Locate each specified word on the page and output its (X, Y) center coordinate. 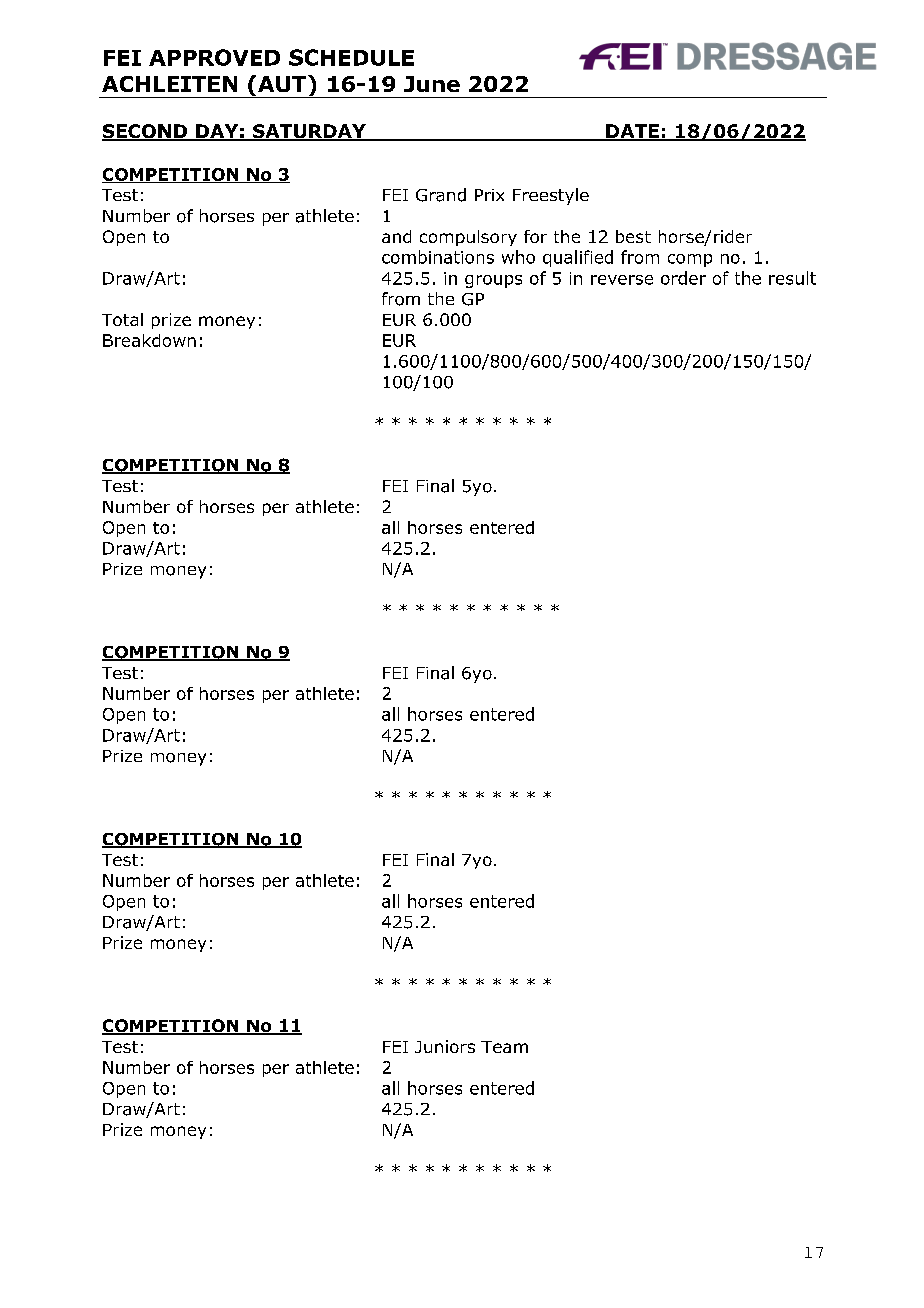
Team (504, 1047)
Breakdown (149, 340)
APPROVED (214, 57)
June (432, 84)
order (683, 278)
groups (493, 281)
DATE (632, 132)
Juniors (445, 1046)
